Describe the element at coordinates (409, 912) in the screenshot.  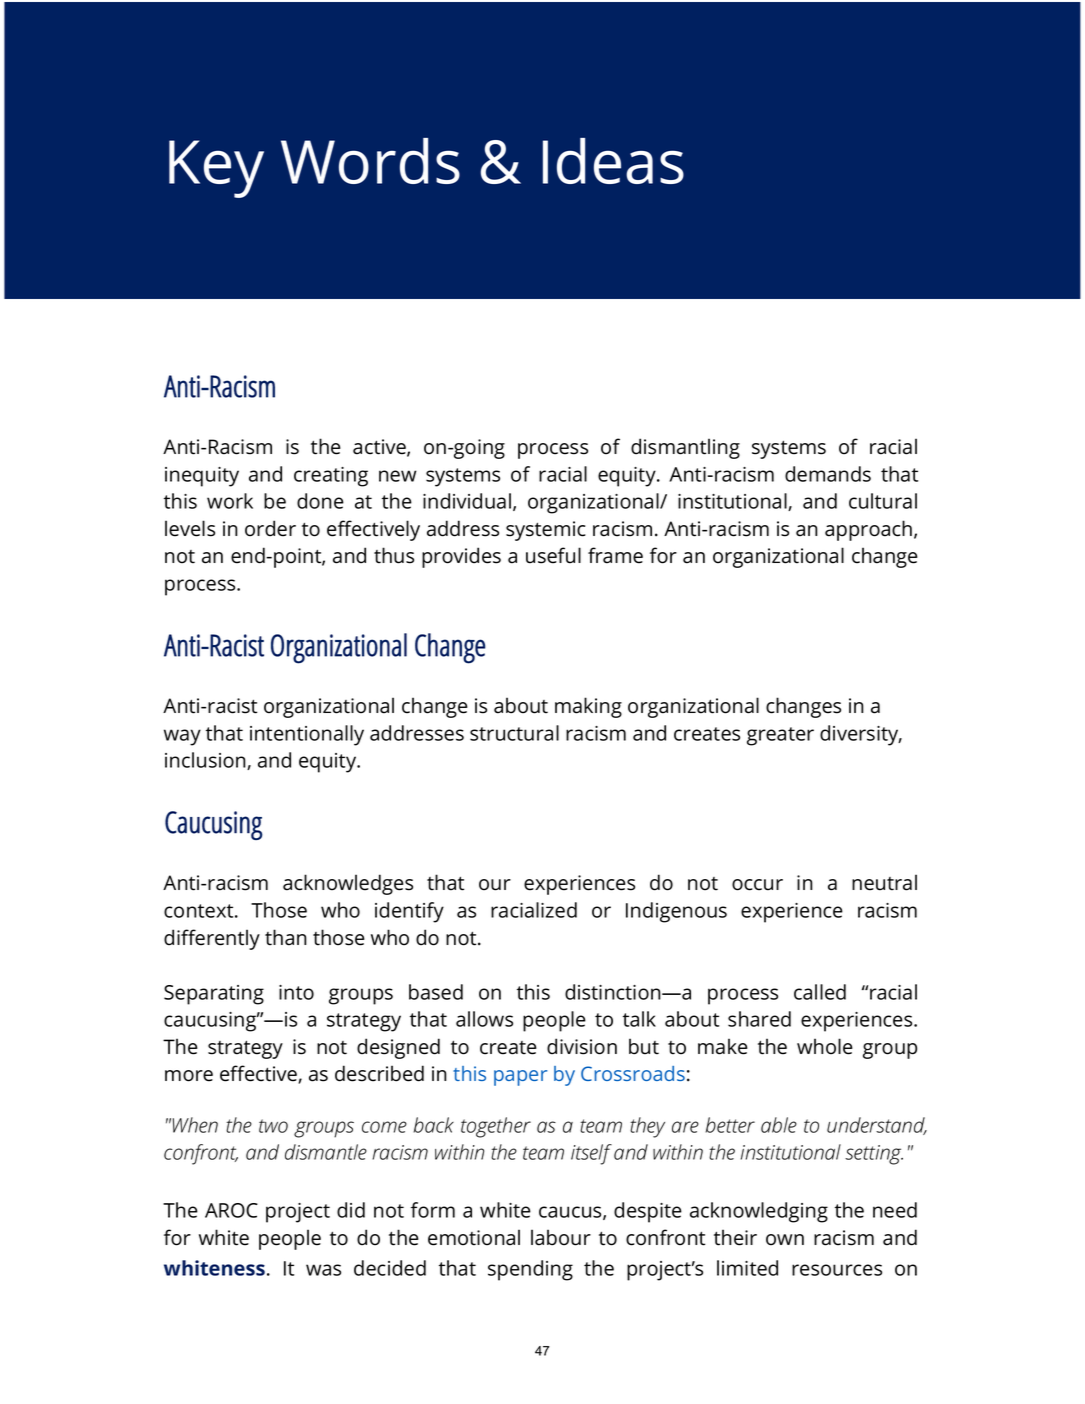
I see `identify` at that location.
